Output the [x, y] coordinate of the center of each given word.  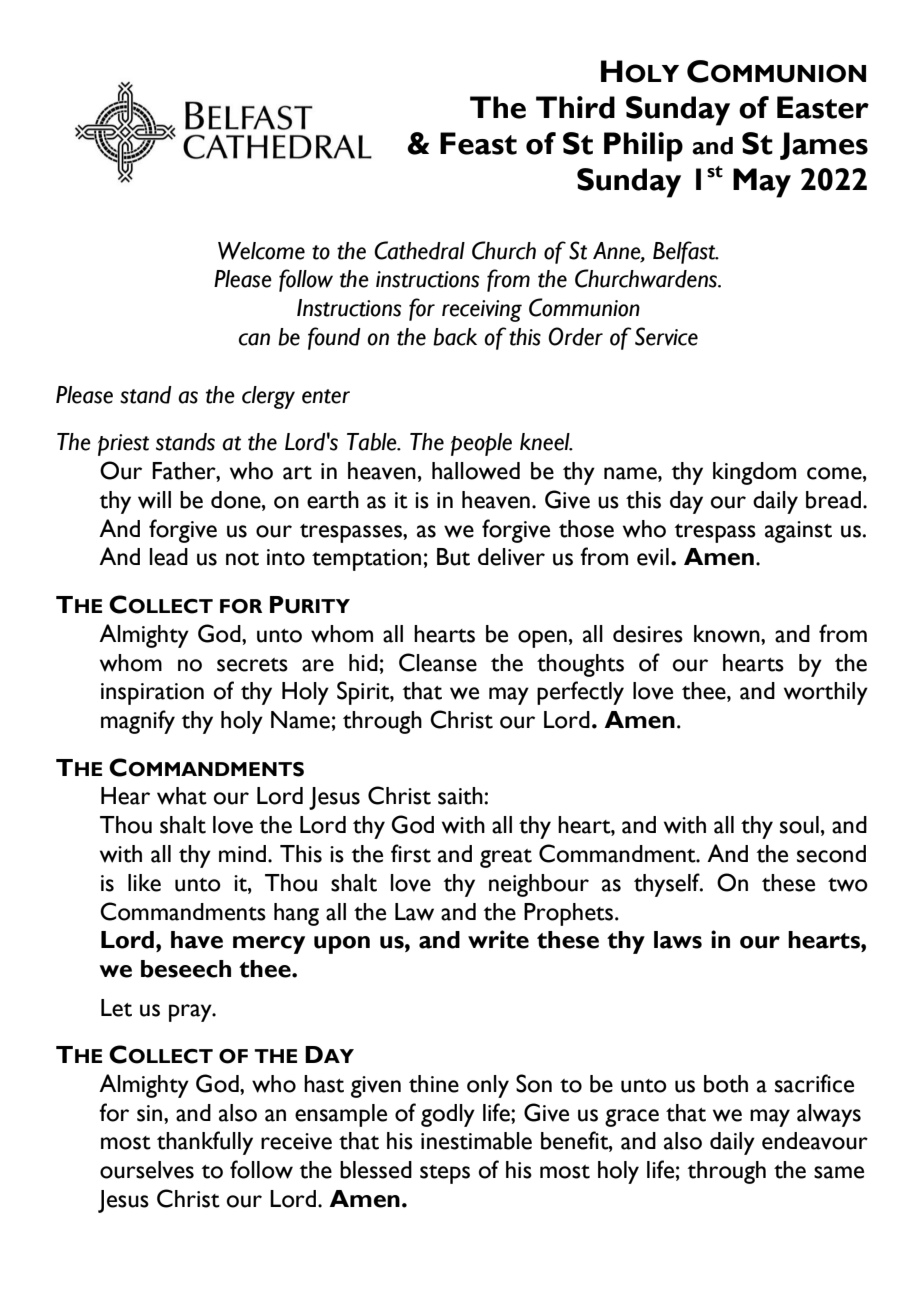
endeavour [815, 1141]
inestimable [476, 1141]
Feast [478, 143]
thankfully [205, 1143]
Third [575, 107]
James [824, 146]
